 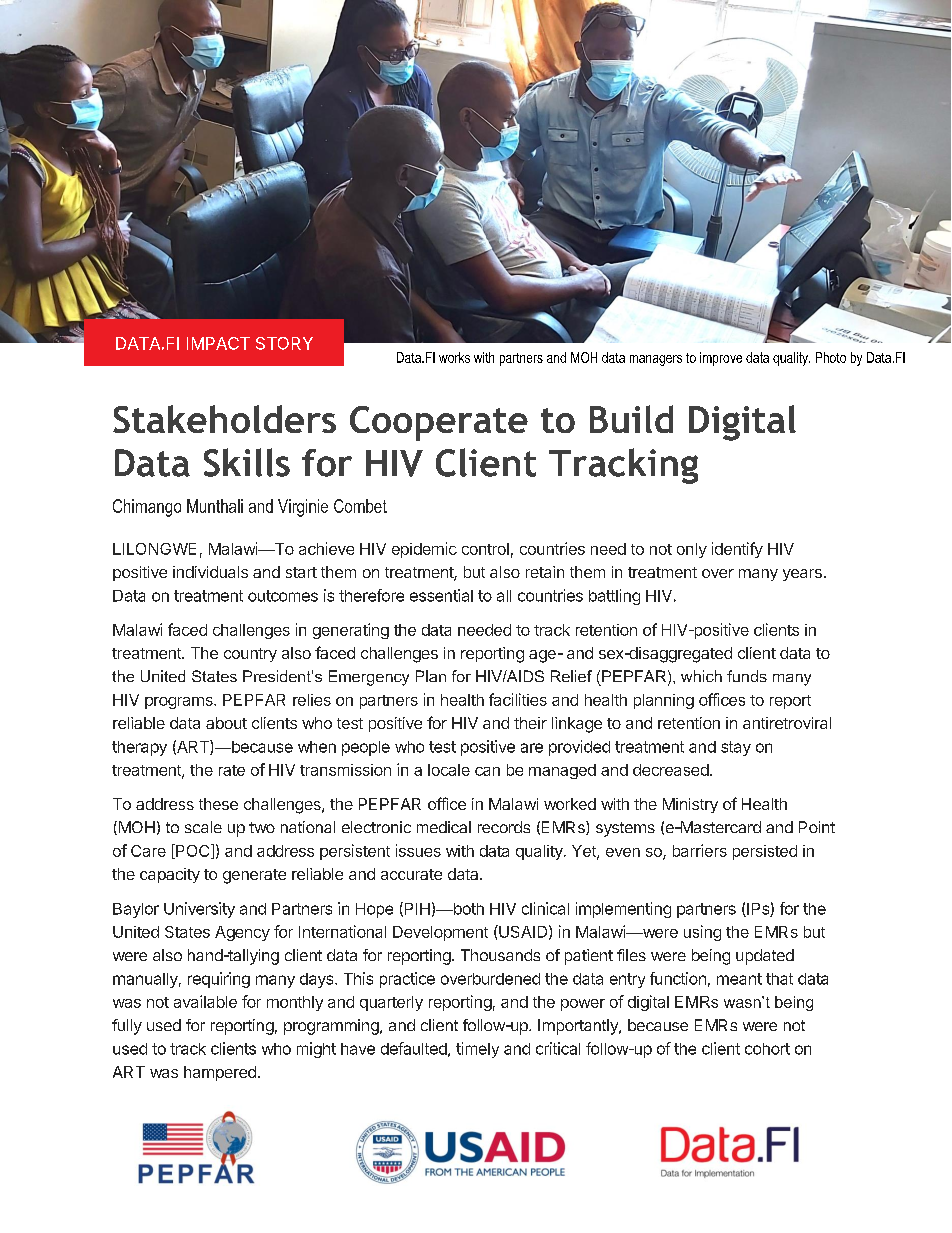 What do you see at coordinates (454, 357) in the image?
I see `works` at bounding box center [454, 357].
